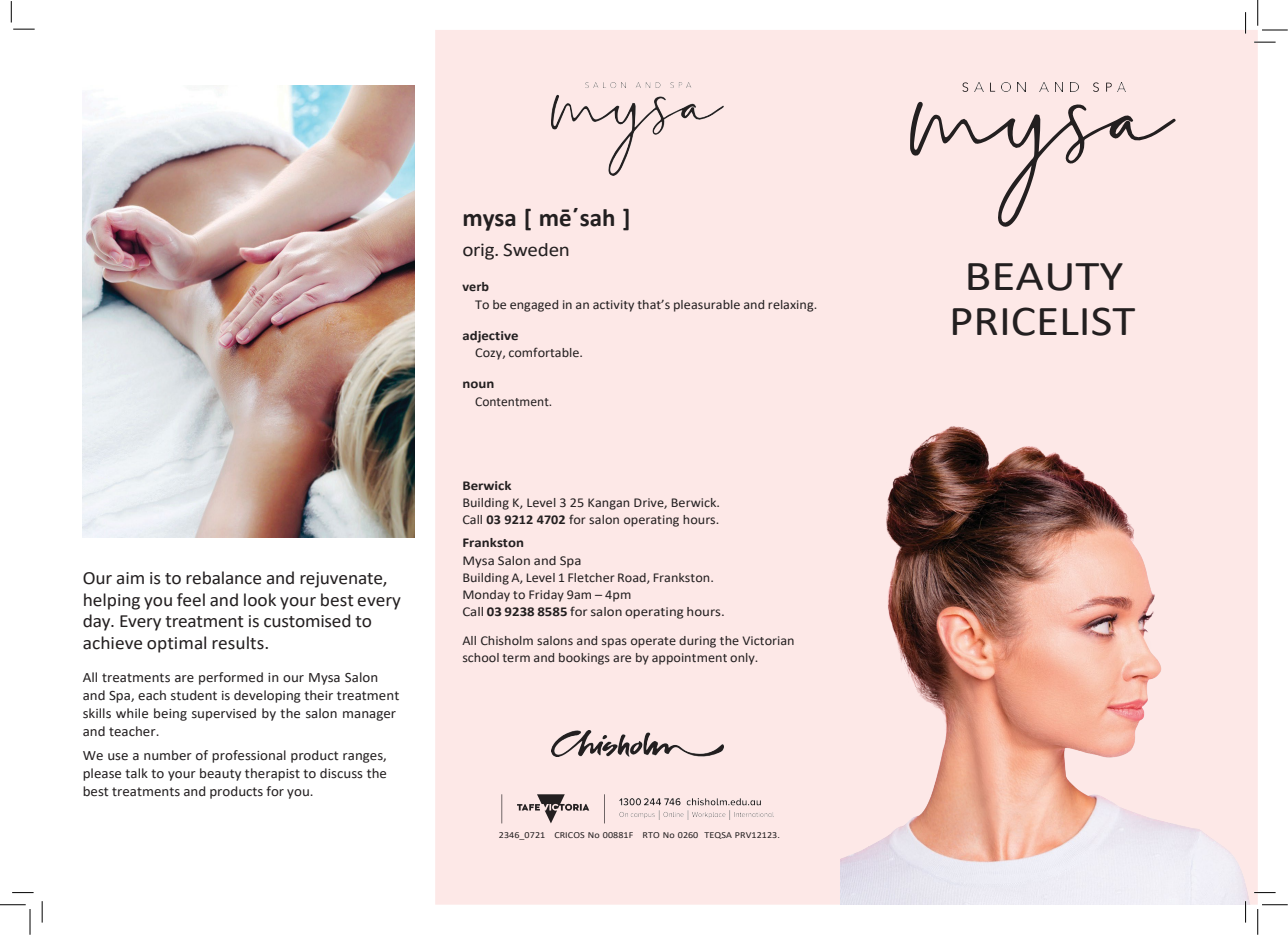  Describe the element at coordinates (475, 286) in the image. I see `verb` at that location.
